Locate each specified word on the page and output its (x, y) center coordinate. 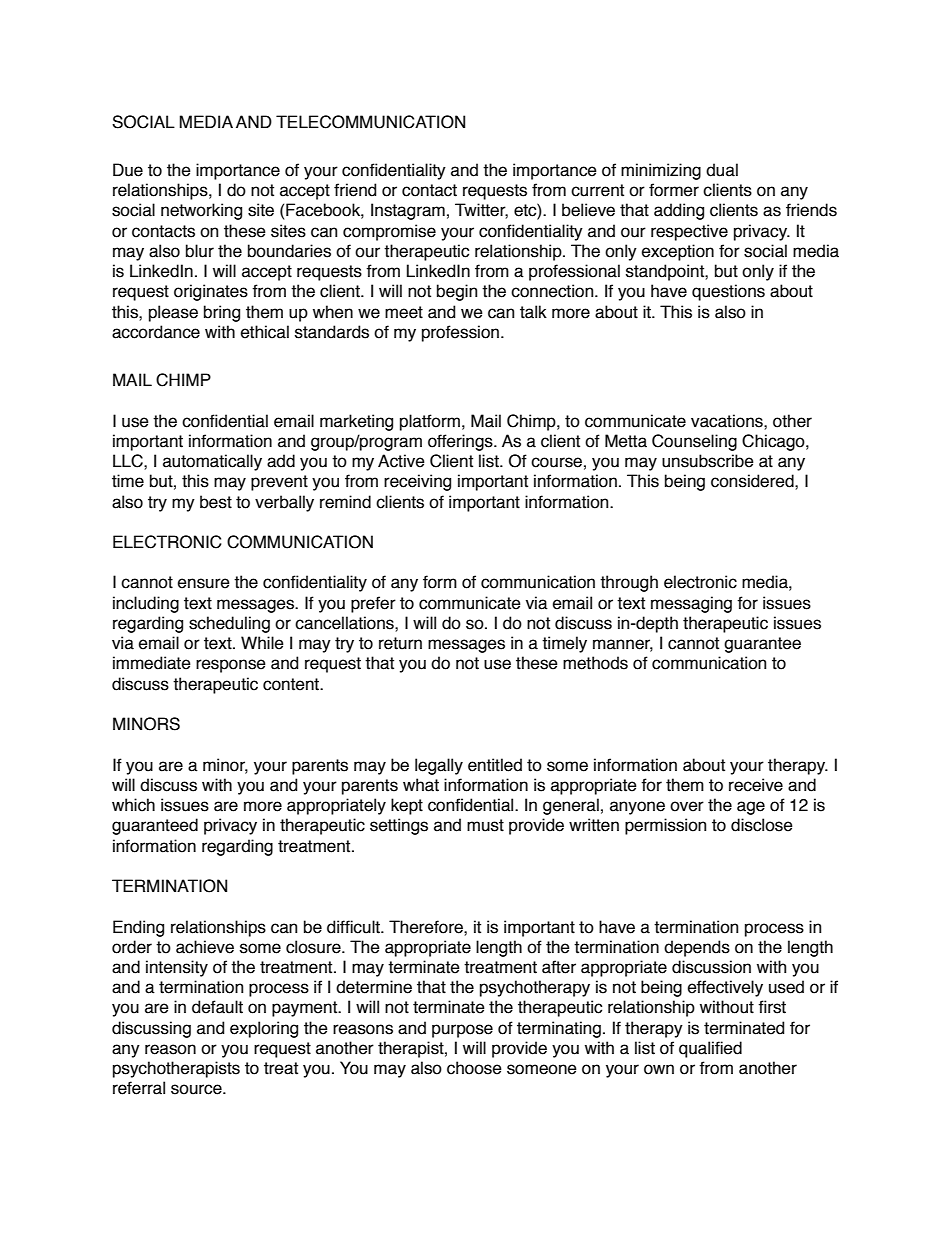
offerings (461, 442)
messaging (691, 604)
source (197, 1089)
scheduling (229, 624)
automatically (212, 462)
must (485, 825)
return (400, 643)
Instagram (408, 211)
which (133, 805)
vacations (728, 421)
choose (474, 1068)
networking (201, 211)
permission (665, 826)
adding (679, 211)
